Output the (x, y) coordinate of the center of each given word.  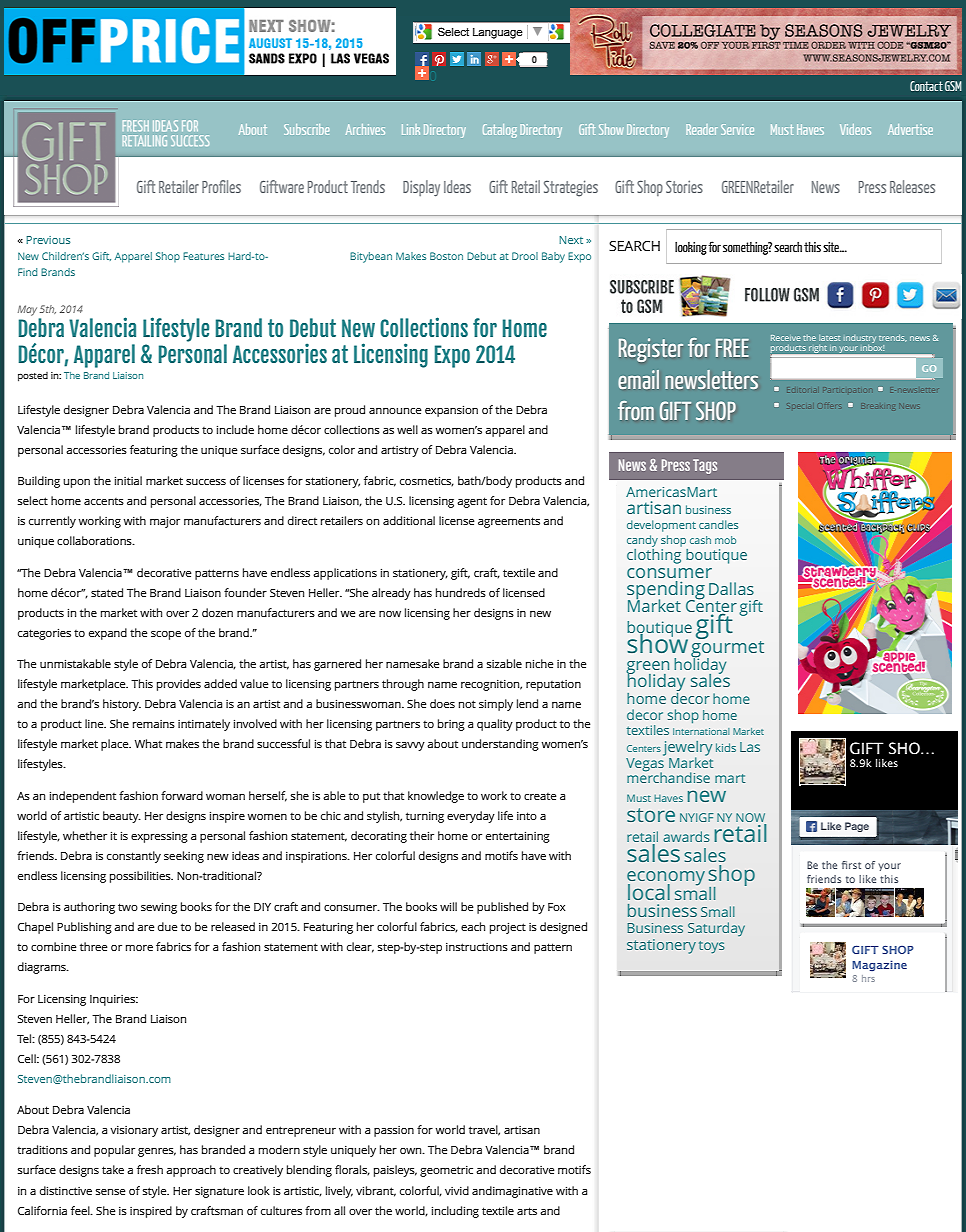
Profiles (221, 186)
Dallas (731, 588)
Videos (855, 129)
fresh (150, 1169)
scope (166, 635)
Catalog (500, 131)
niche (540, 663)
